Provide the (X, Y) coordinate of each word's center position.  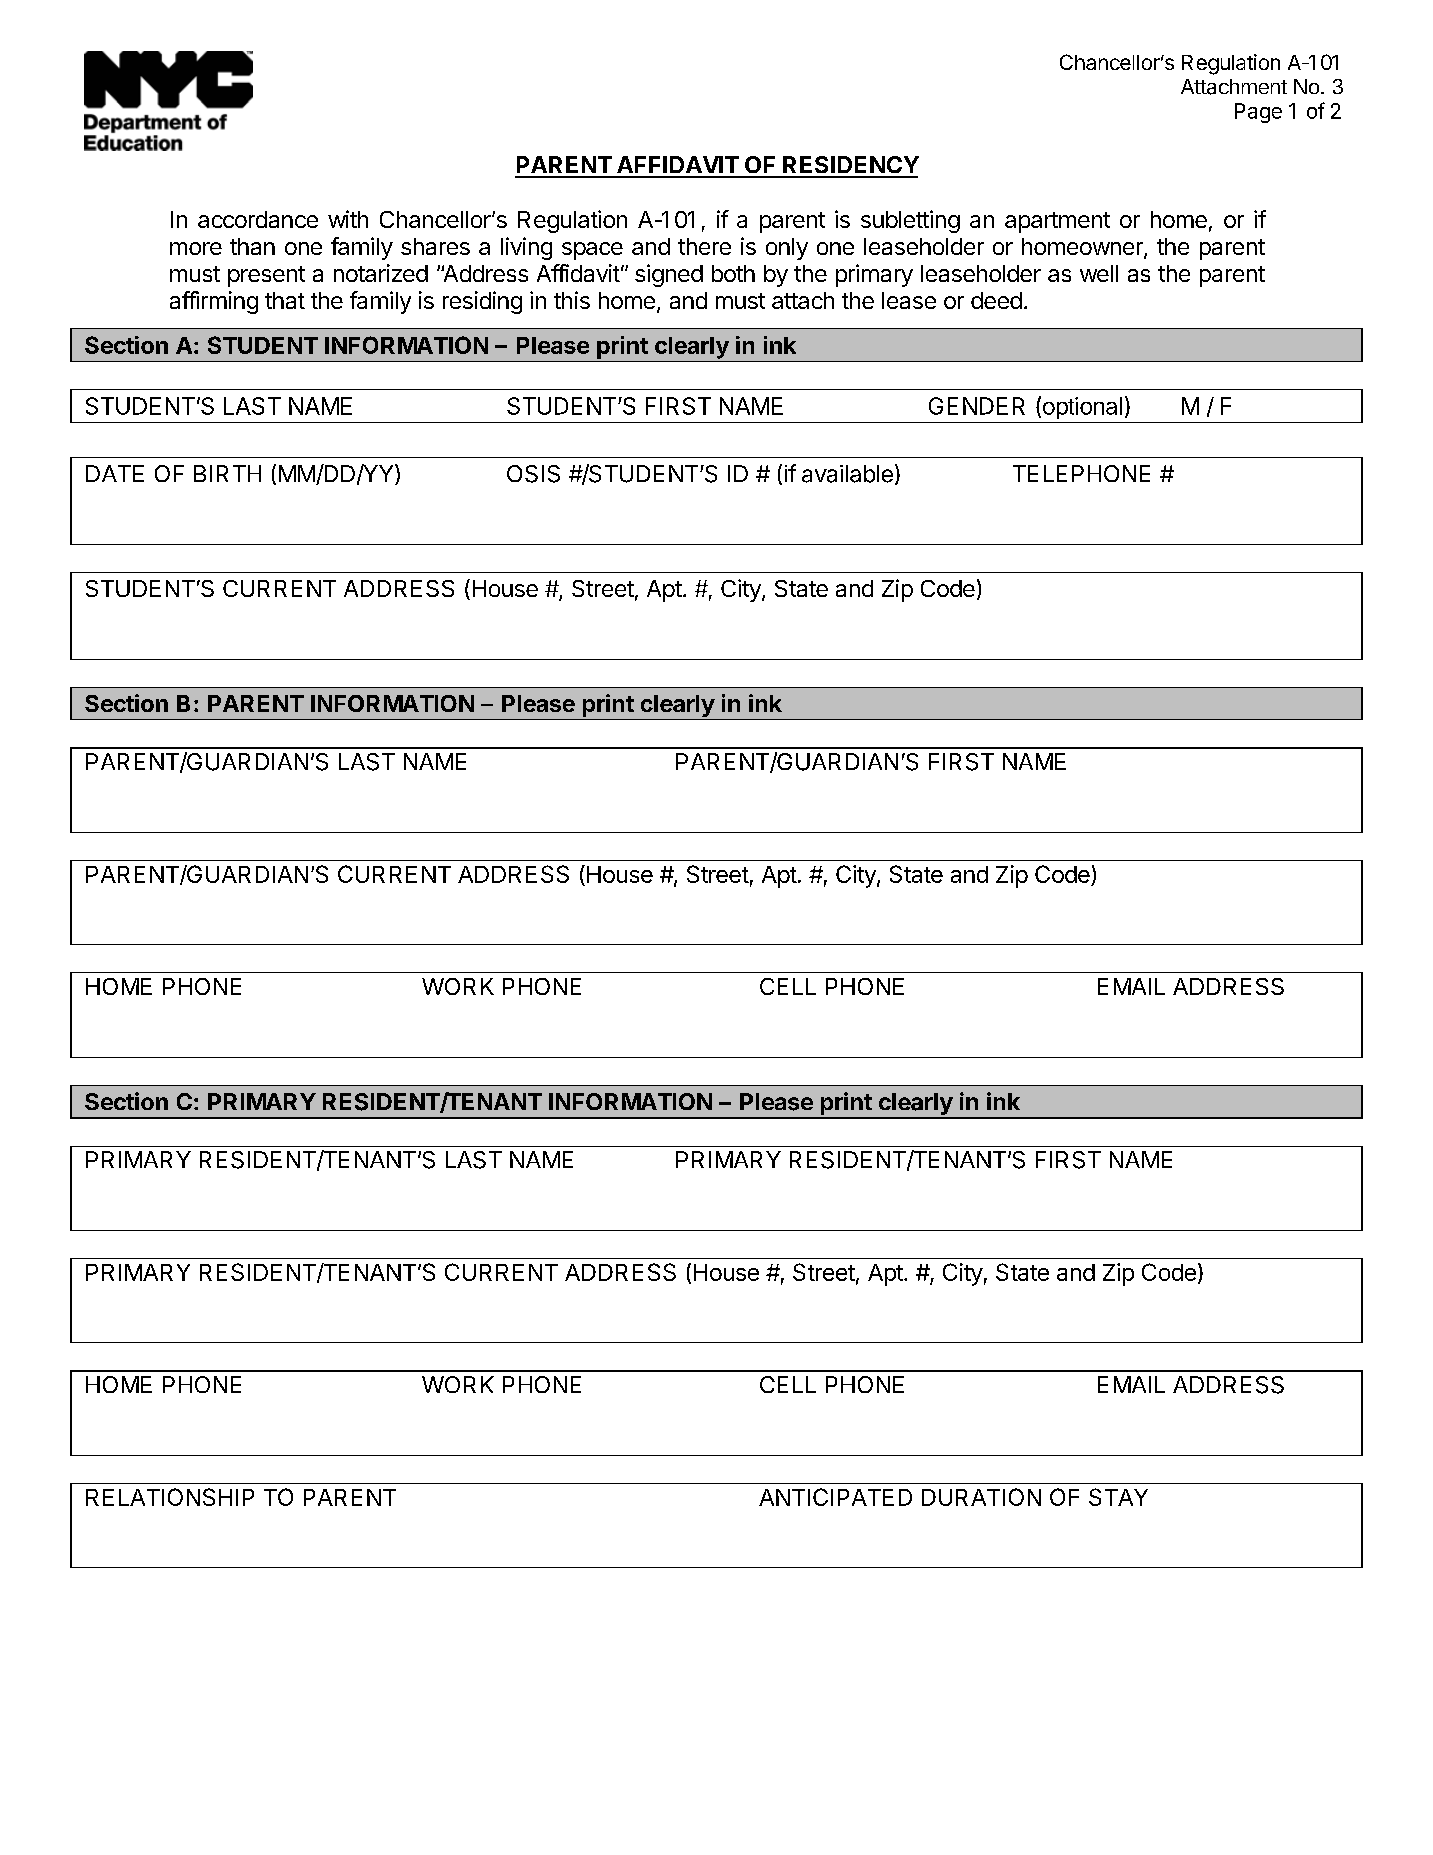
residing (482, 302)
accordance (258, 219)
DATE (115, 473)
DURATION (981, 1497)
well (1099, 273)
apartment (1057, 222)
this (572, 300)
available (847, 474)
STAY (1118, 1497)
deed (996, 300)
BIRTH (227, 473)
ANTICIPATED (835, 1497)
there (704, 246)
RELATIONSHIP (170, 1497)
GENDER (977, 406)
